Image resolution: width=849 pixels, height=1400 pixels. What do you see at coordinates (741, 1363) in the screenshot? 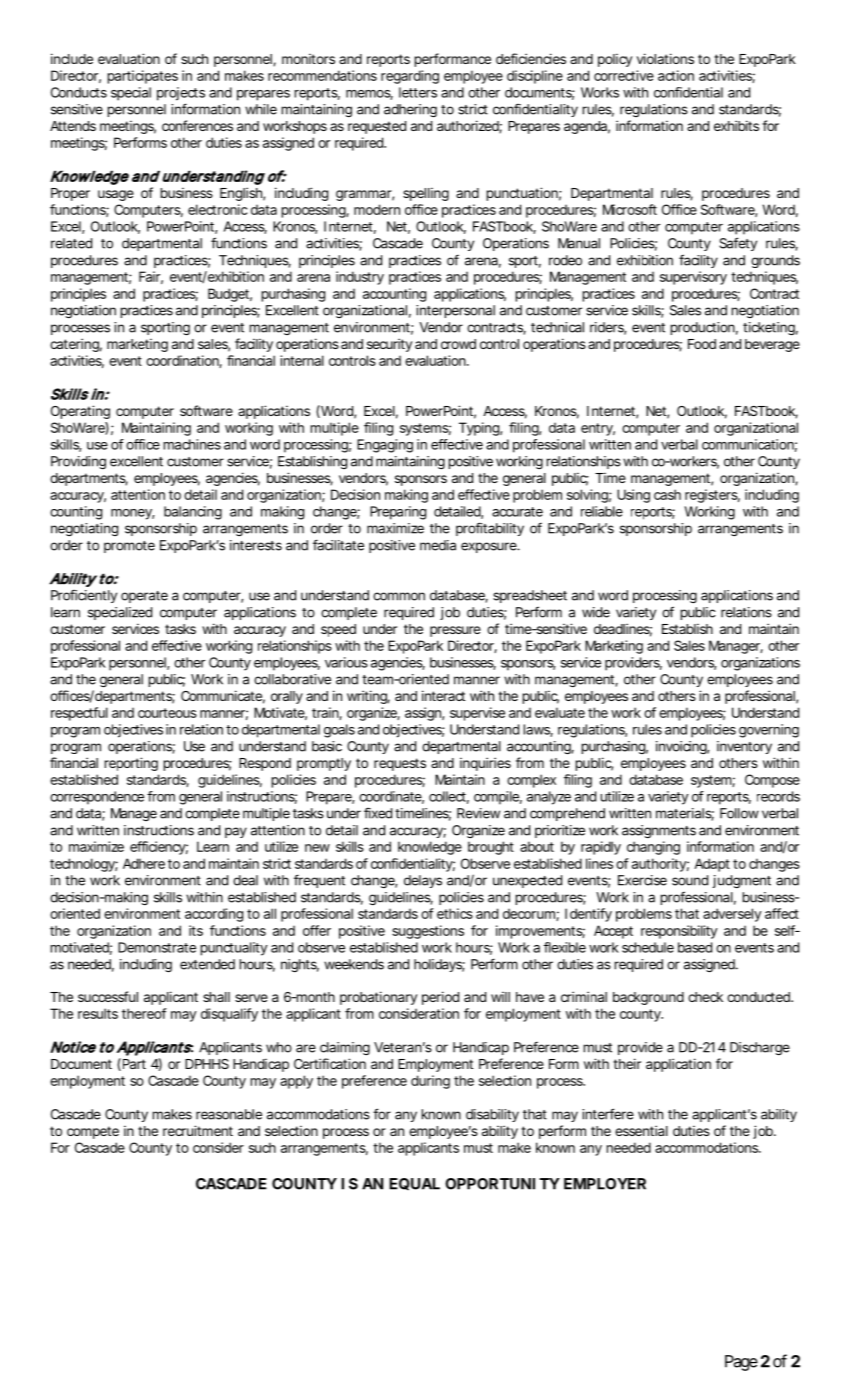
I see `Page` at bounding box center [741, 1363].
